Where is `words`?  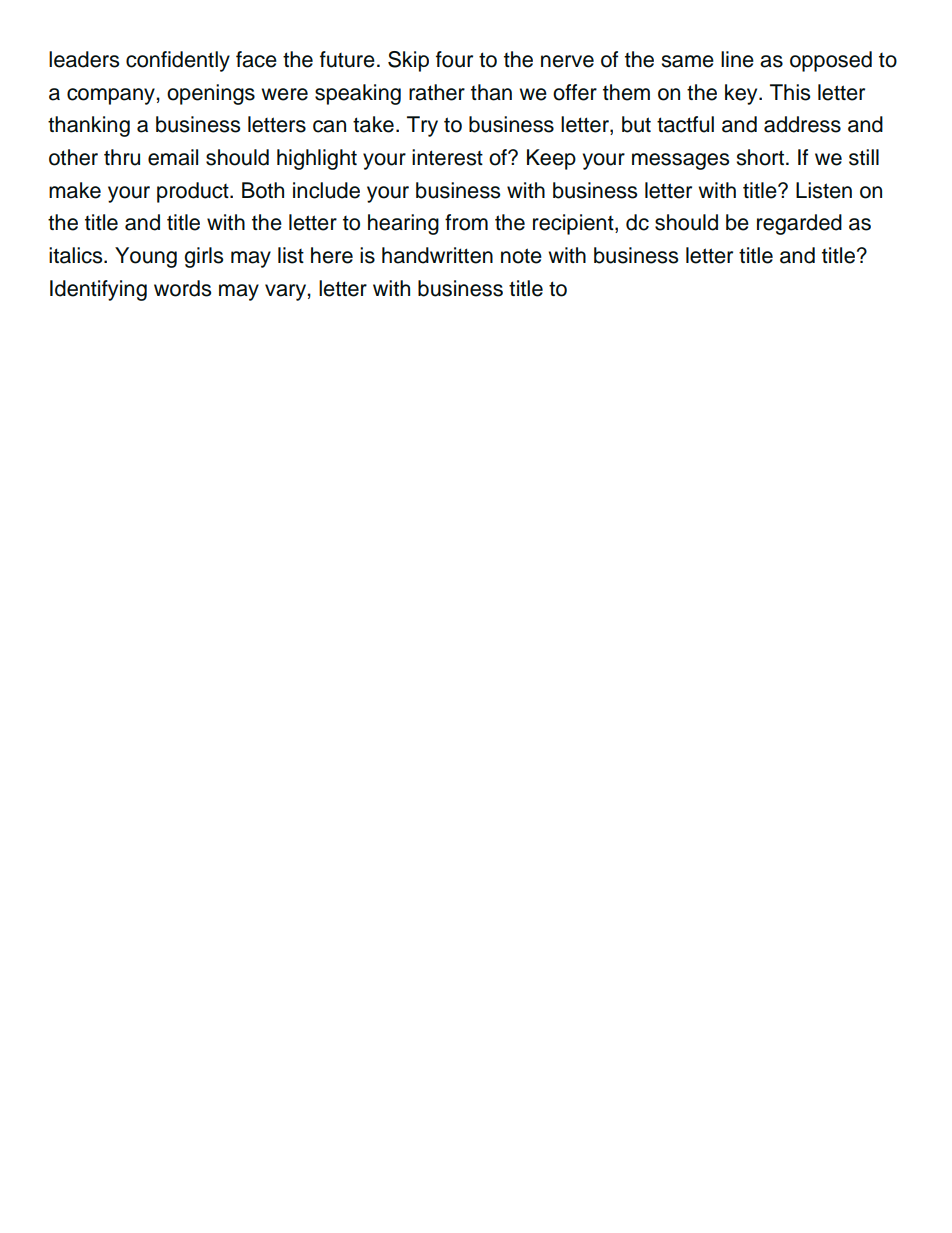 words is located at coordinates (182, 288).
